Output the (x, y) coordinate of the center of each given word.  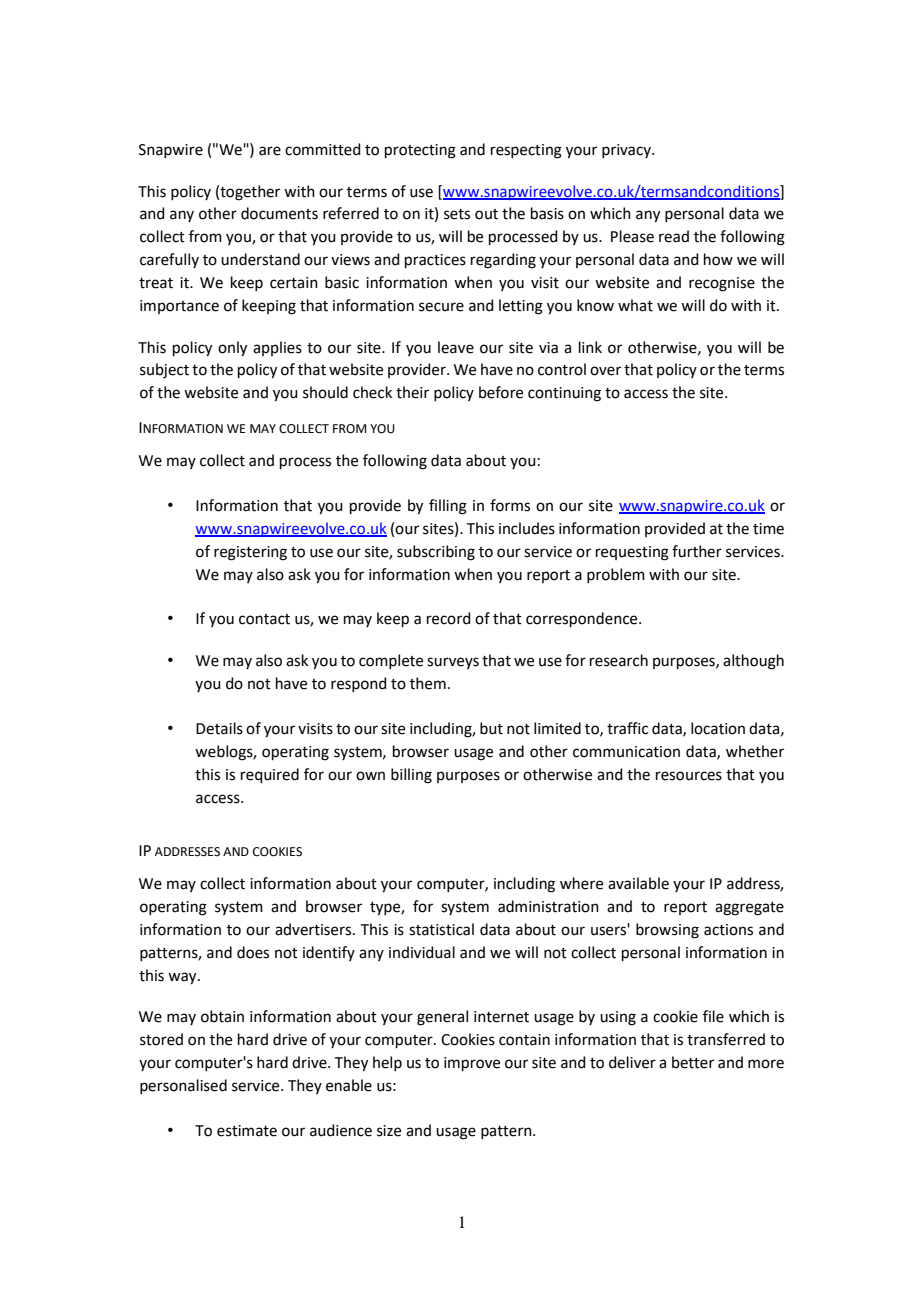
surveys (453, 663)
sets (457, 214)
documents (279, 213)
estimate (247, 1131)
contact (264, 619)
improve (472, 1064)
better (693, 1062)
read (674, 236)
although (753, 662)
